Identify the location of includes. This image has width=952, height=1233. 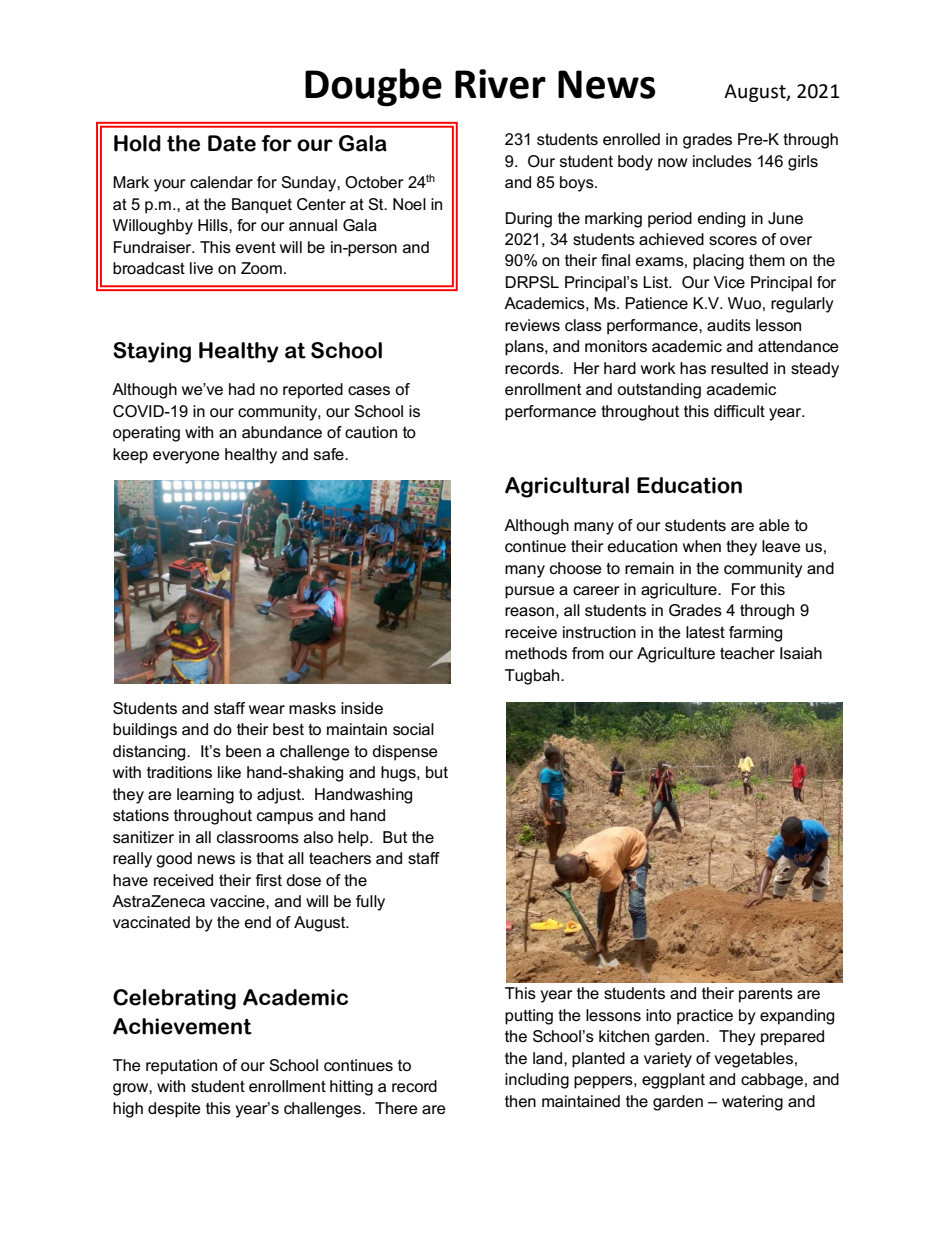
(722, 161).
